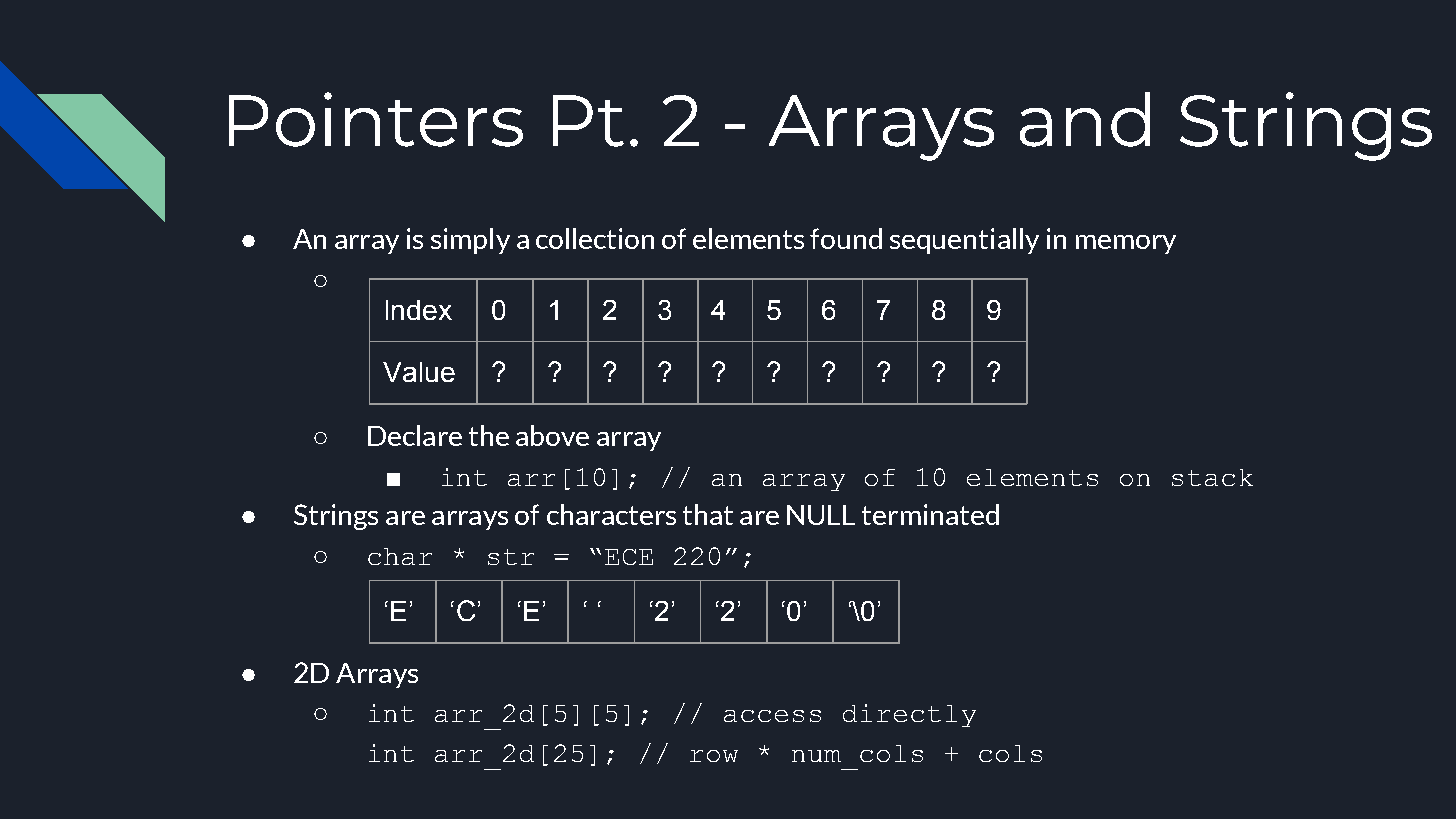  Describe the element at coordinates (1126, 244) in the screenshot. I see `memory` at that location.
